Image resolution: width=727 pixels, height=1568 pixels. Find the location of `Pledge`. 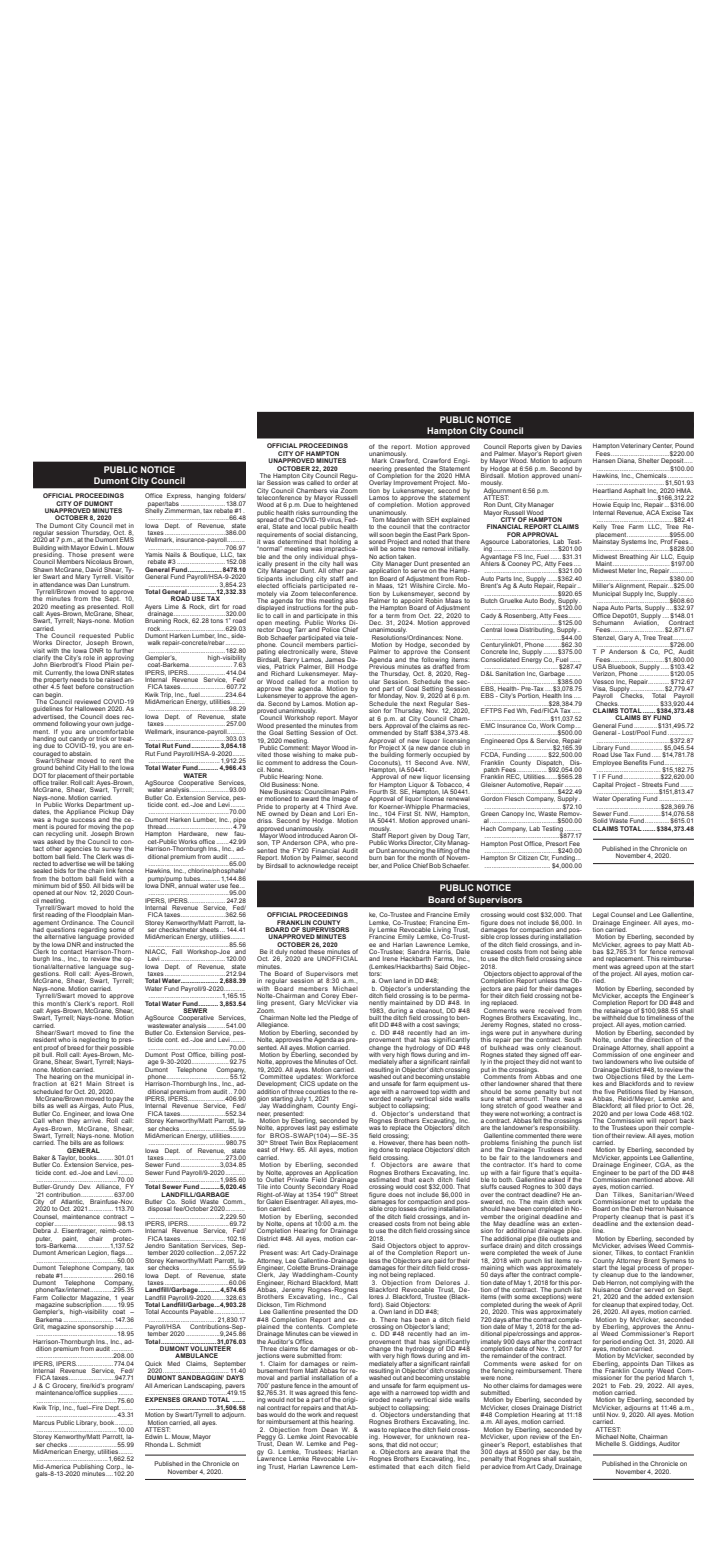

Pledge is located at coordinates (340, 1018).
